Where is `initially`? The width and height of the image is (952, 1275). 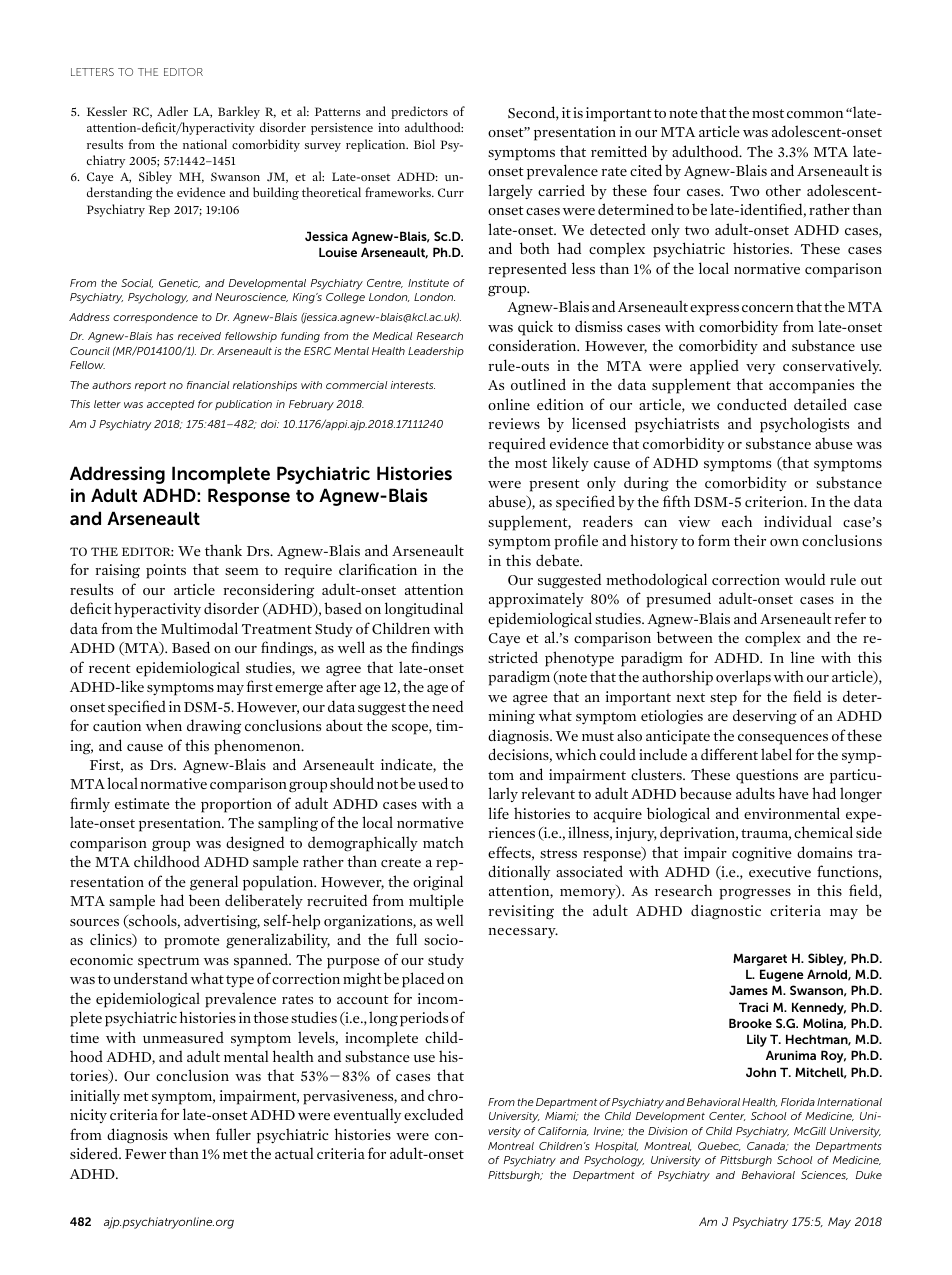 initially is located at coordinates (95, 1096).
